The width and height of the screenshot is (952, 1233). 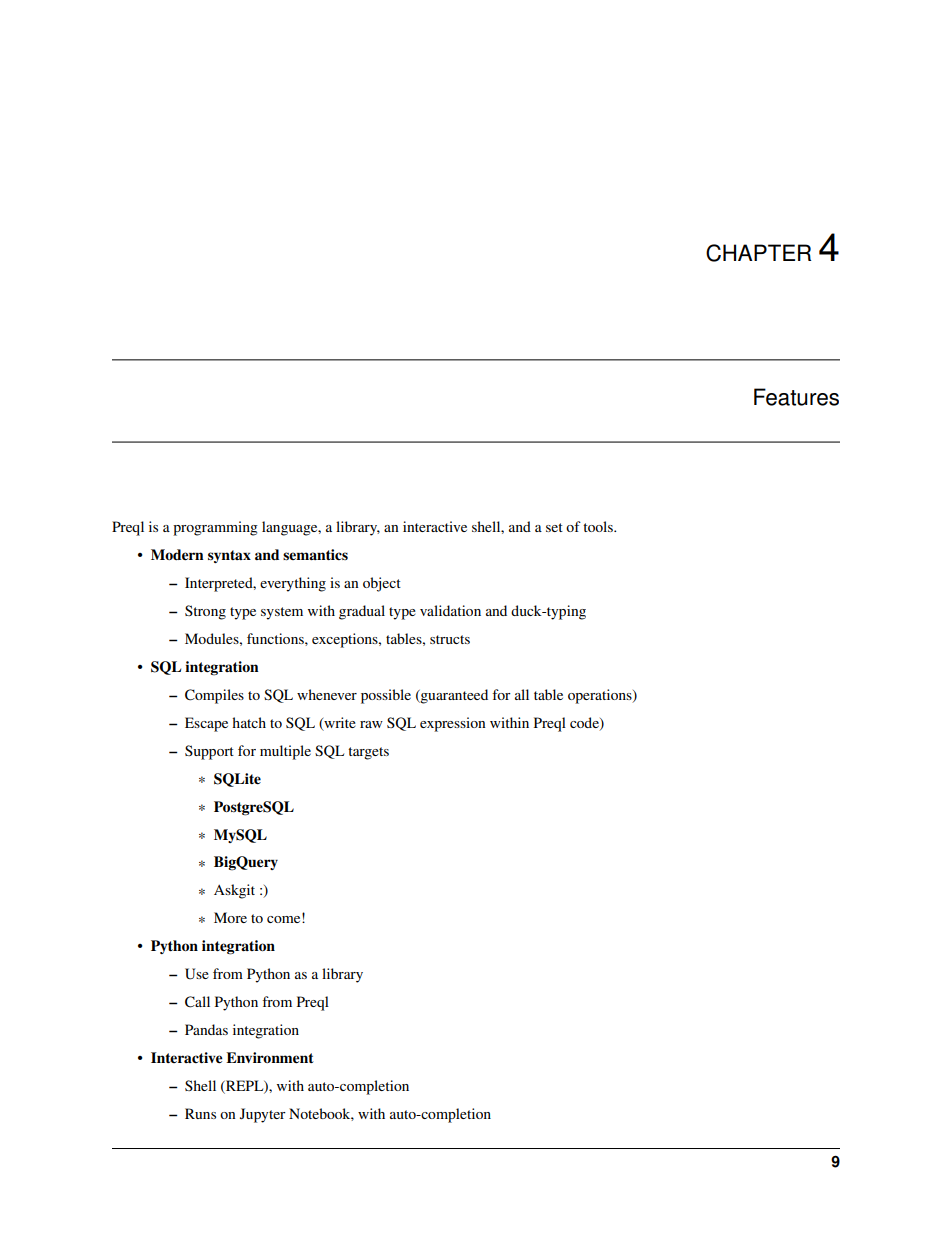 What do you see at coordinates (554, 527) in the screenshot?
I see `set` at bounding box center [554, 527].
